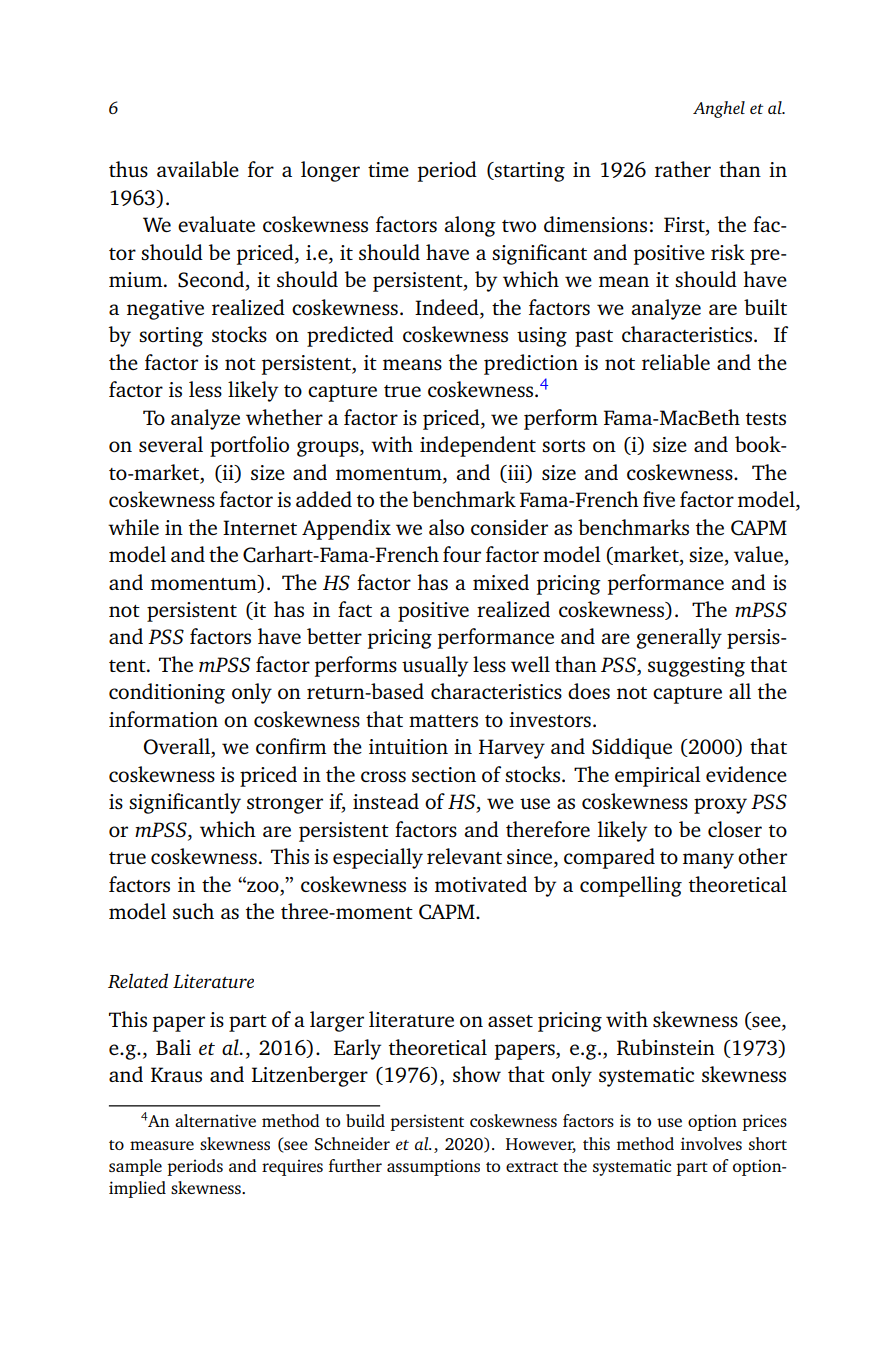 The image size is (896, 1345). What do you see at coordinates (171, 444) in the document?
I see `several` at bounding box center [171, 444].
